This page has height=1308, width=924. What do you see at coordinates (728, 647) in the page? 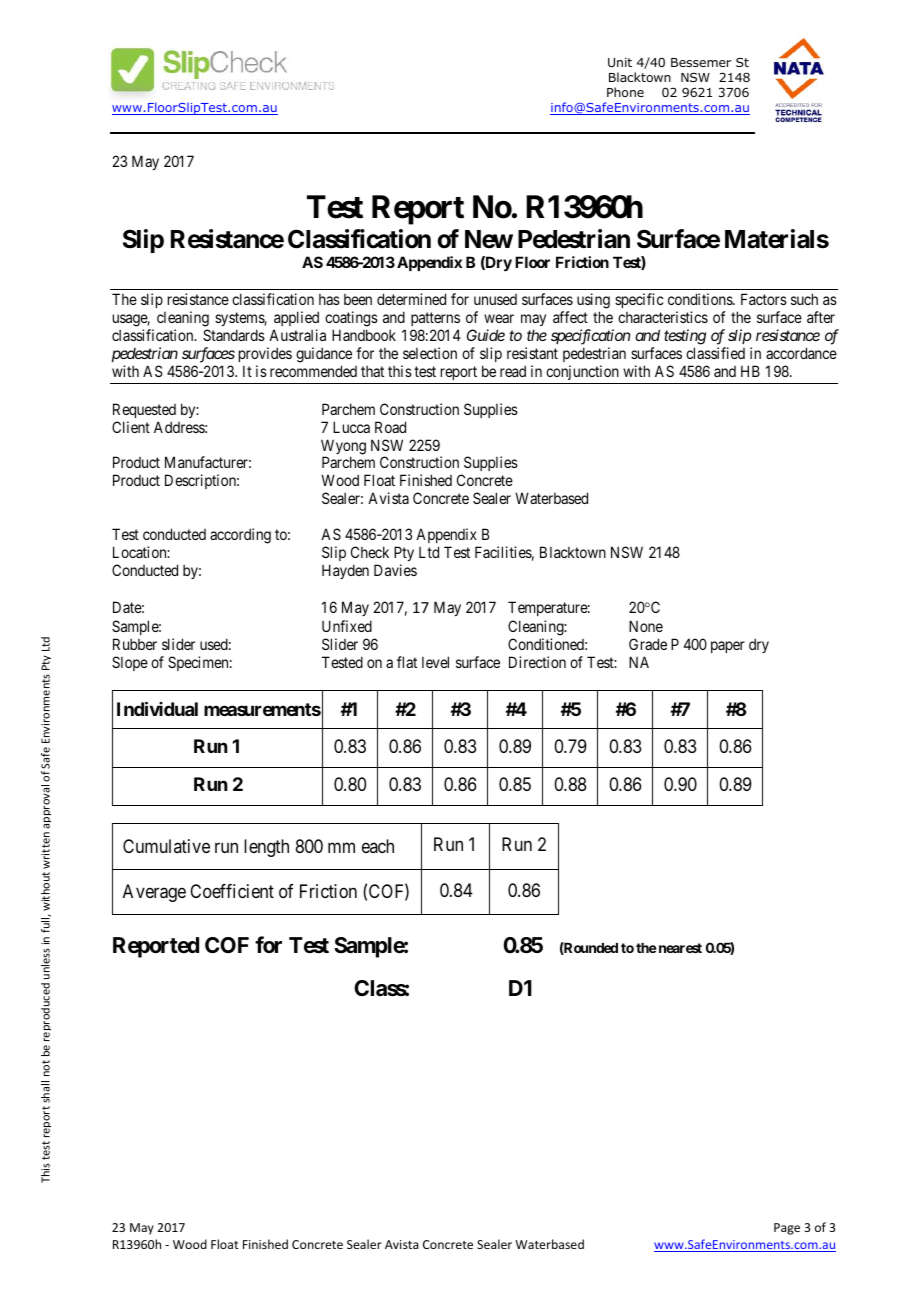
I see `paper` at bounding box center [728, 647].
